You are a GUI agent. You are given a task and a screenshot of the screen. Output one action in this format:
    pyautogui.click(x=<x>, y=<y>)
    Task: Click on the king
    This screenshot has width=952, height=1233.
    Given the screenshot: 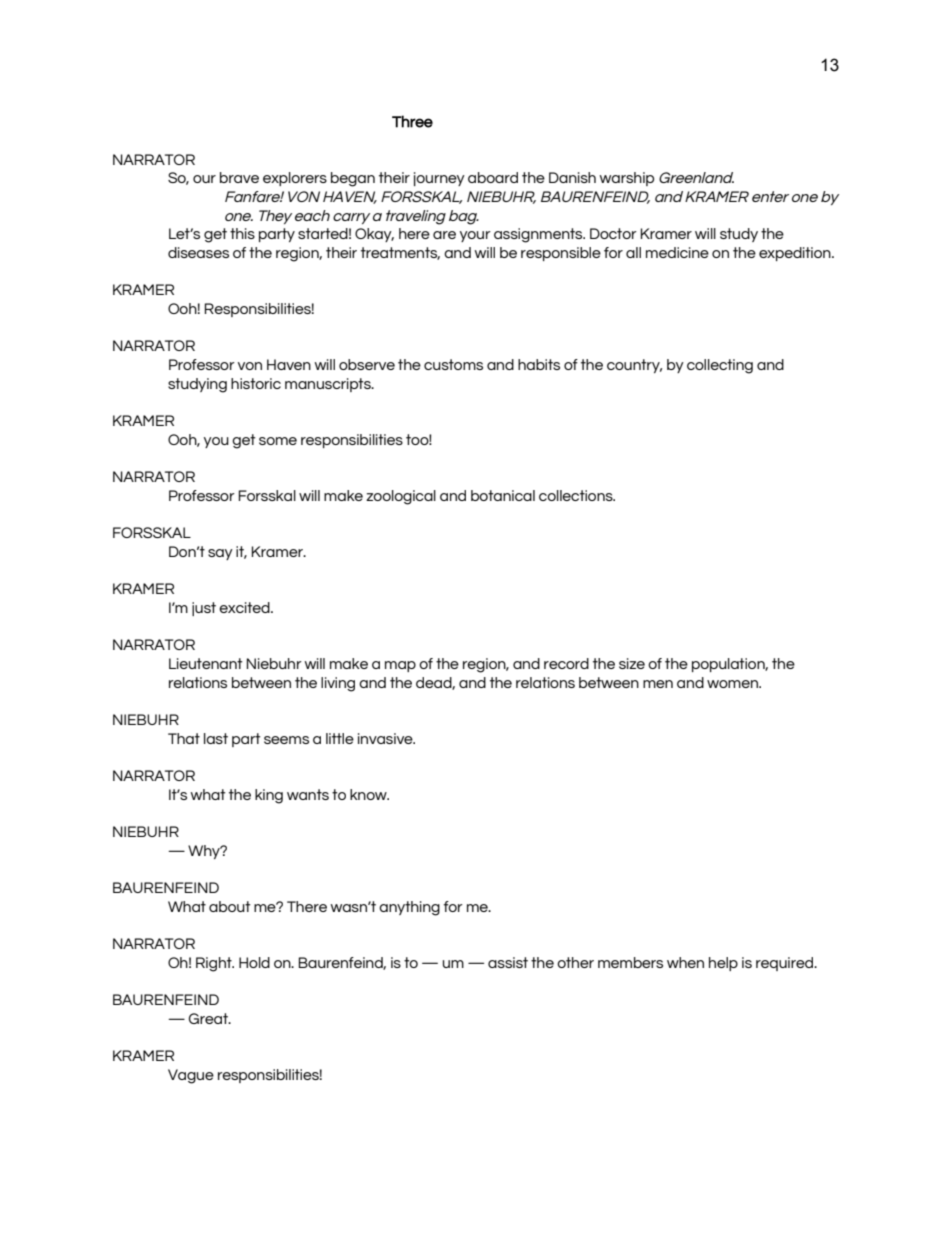 What is the action you would take?
    pyautogui.click(x=269, y=796)
